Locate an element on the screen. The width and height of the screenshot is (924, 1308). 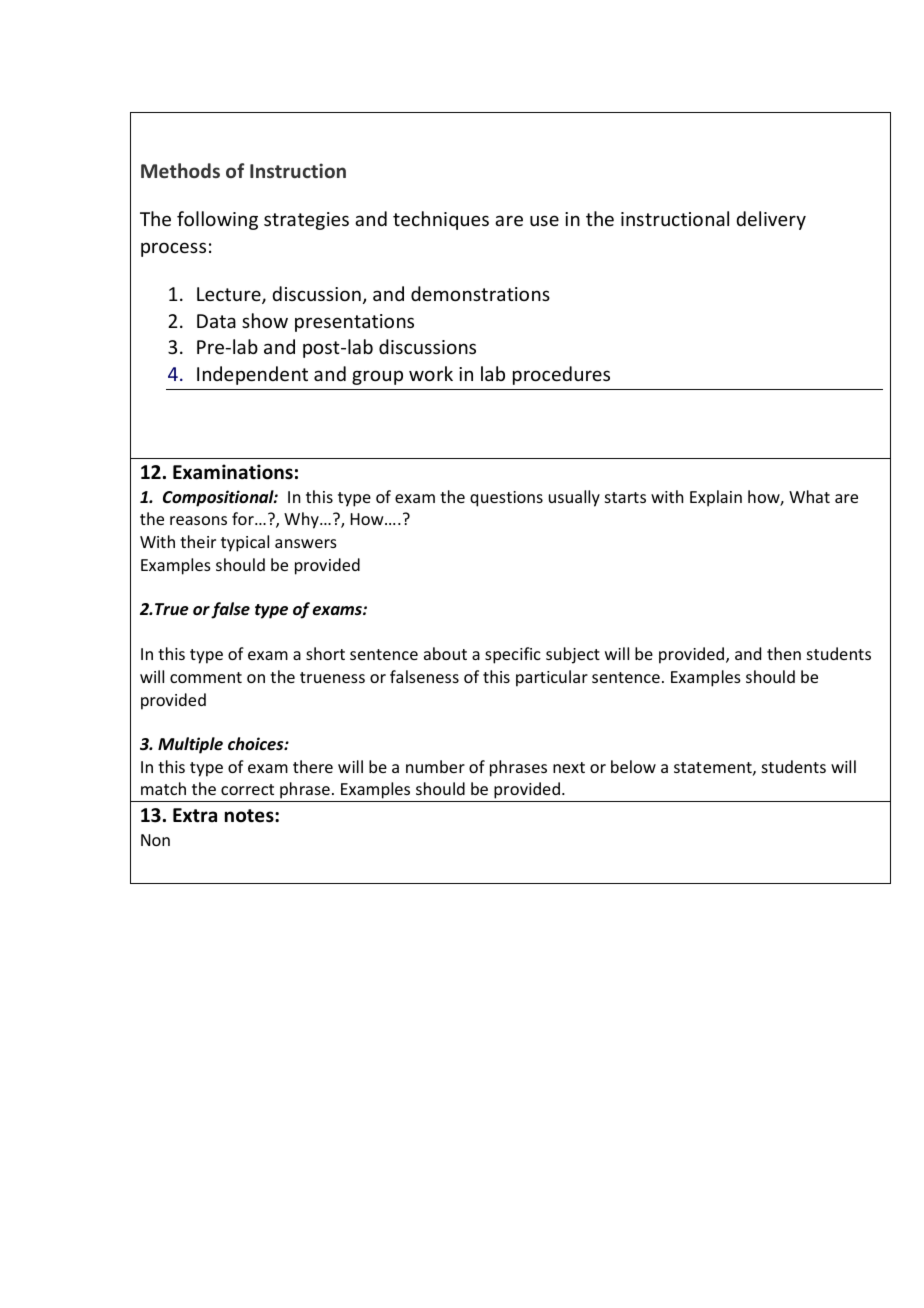
techniques is located at coordinates (441, 220).
